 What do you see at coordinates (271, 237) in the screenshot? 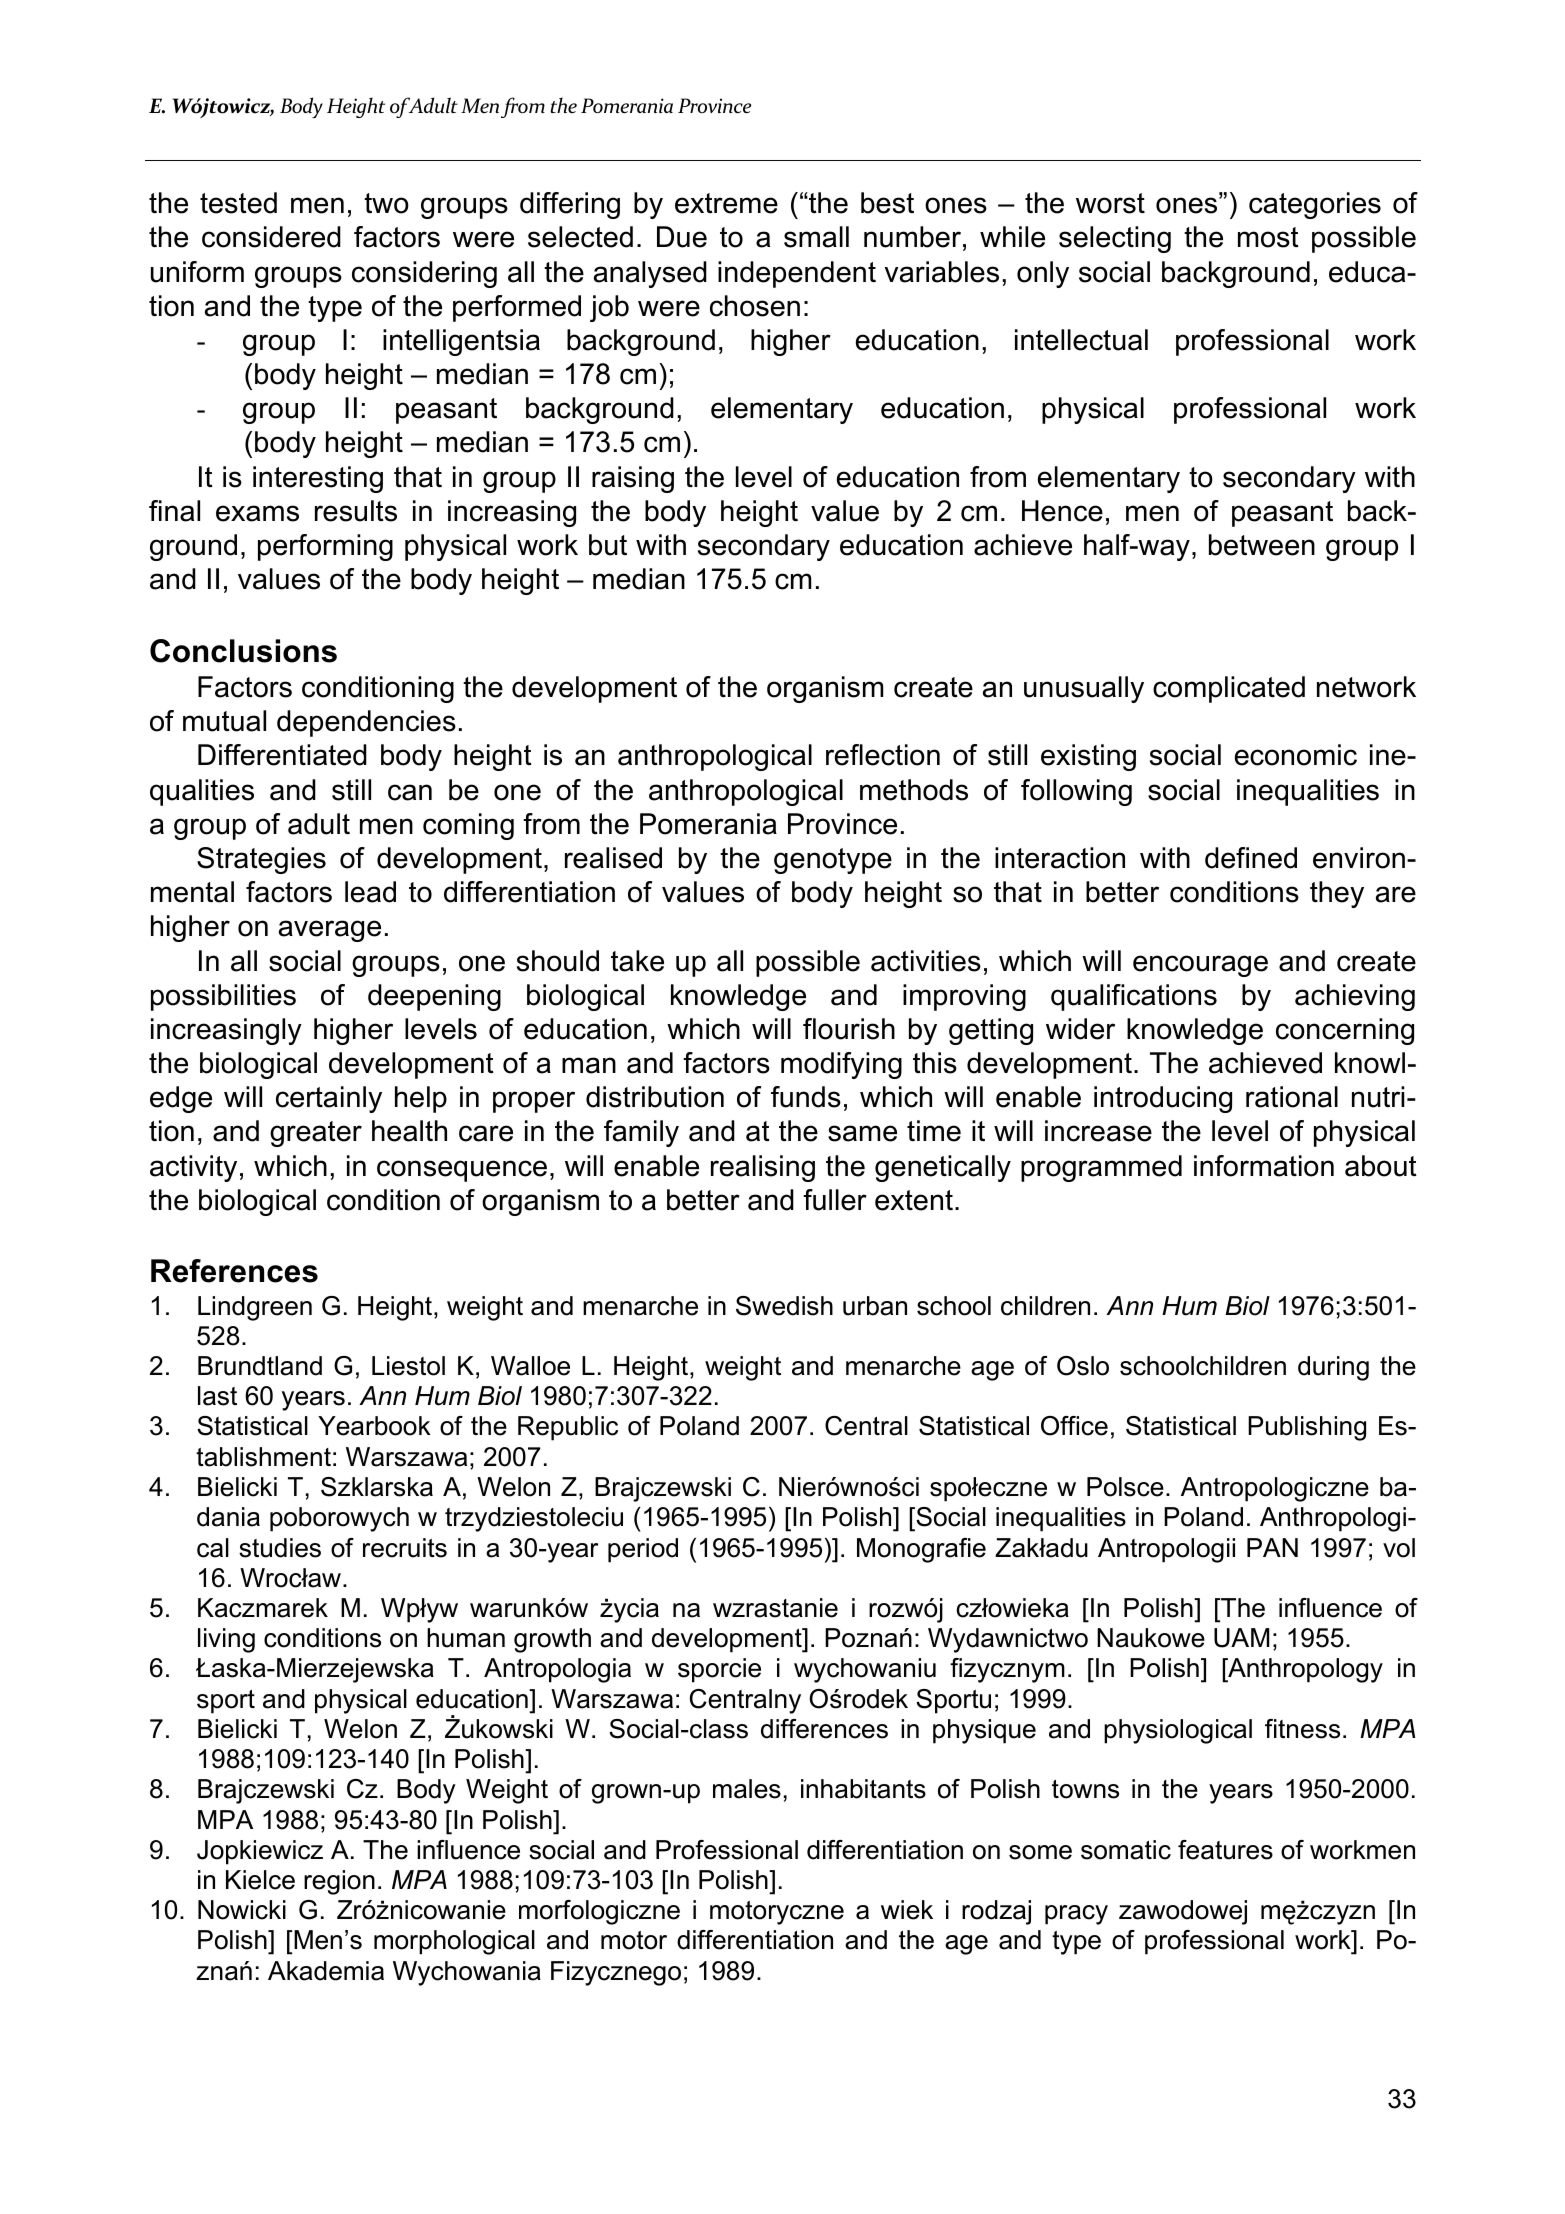
I see `considered` at bounding box center [271, 237].
